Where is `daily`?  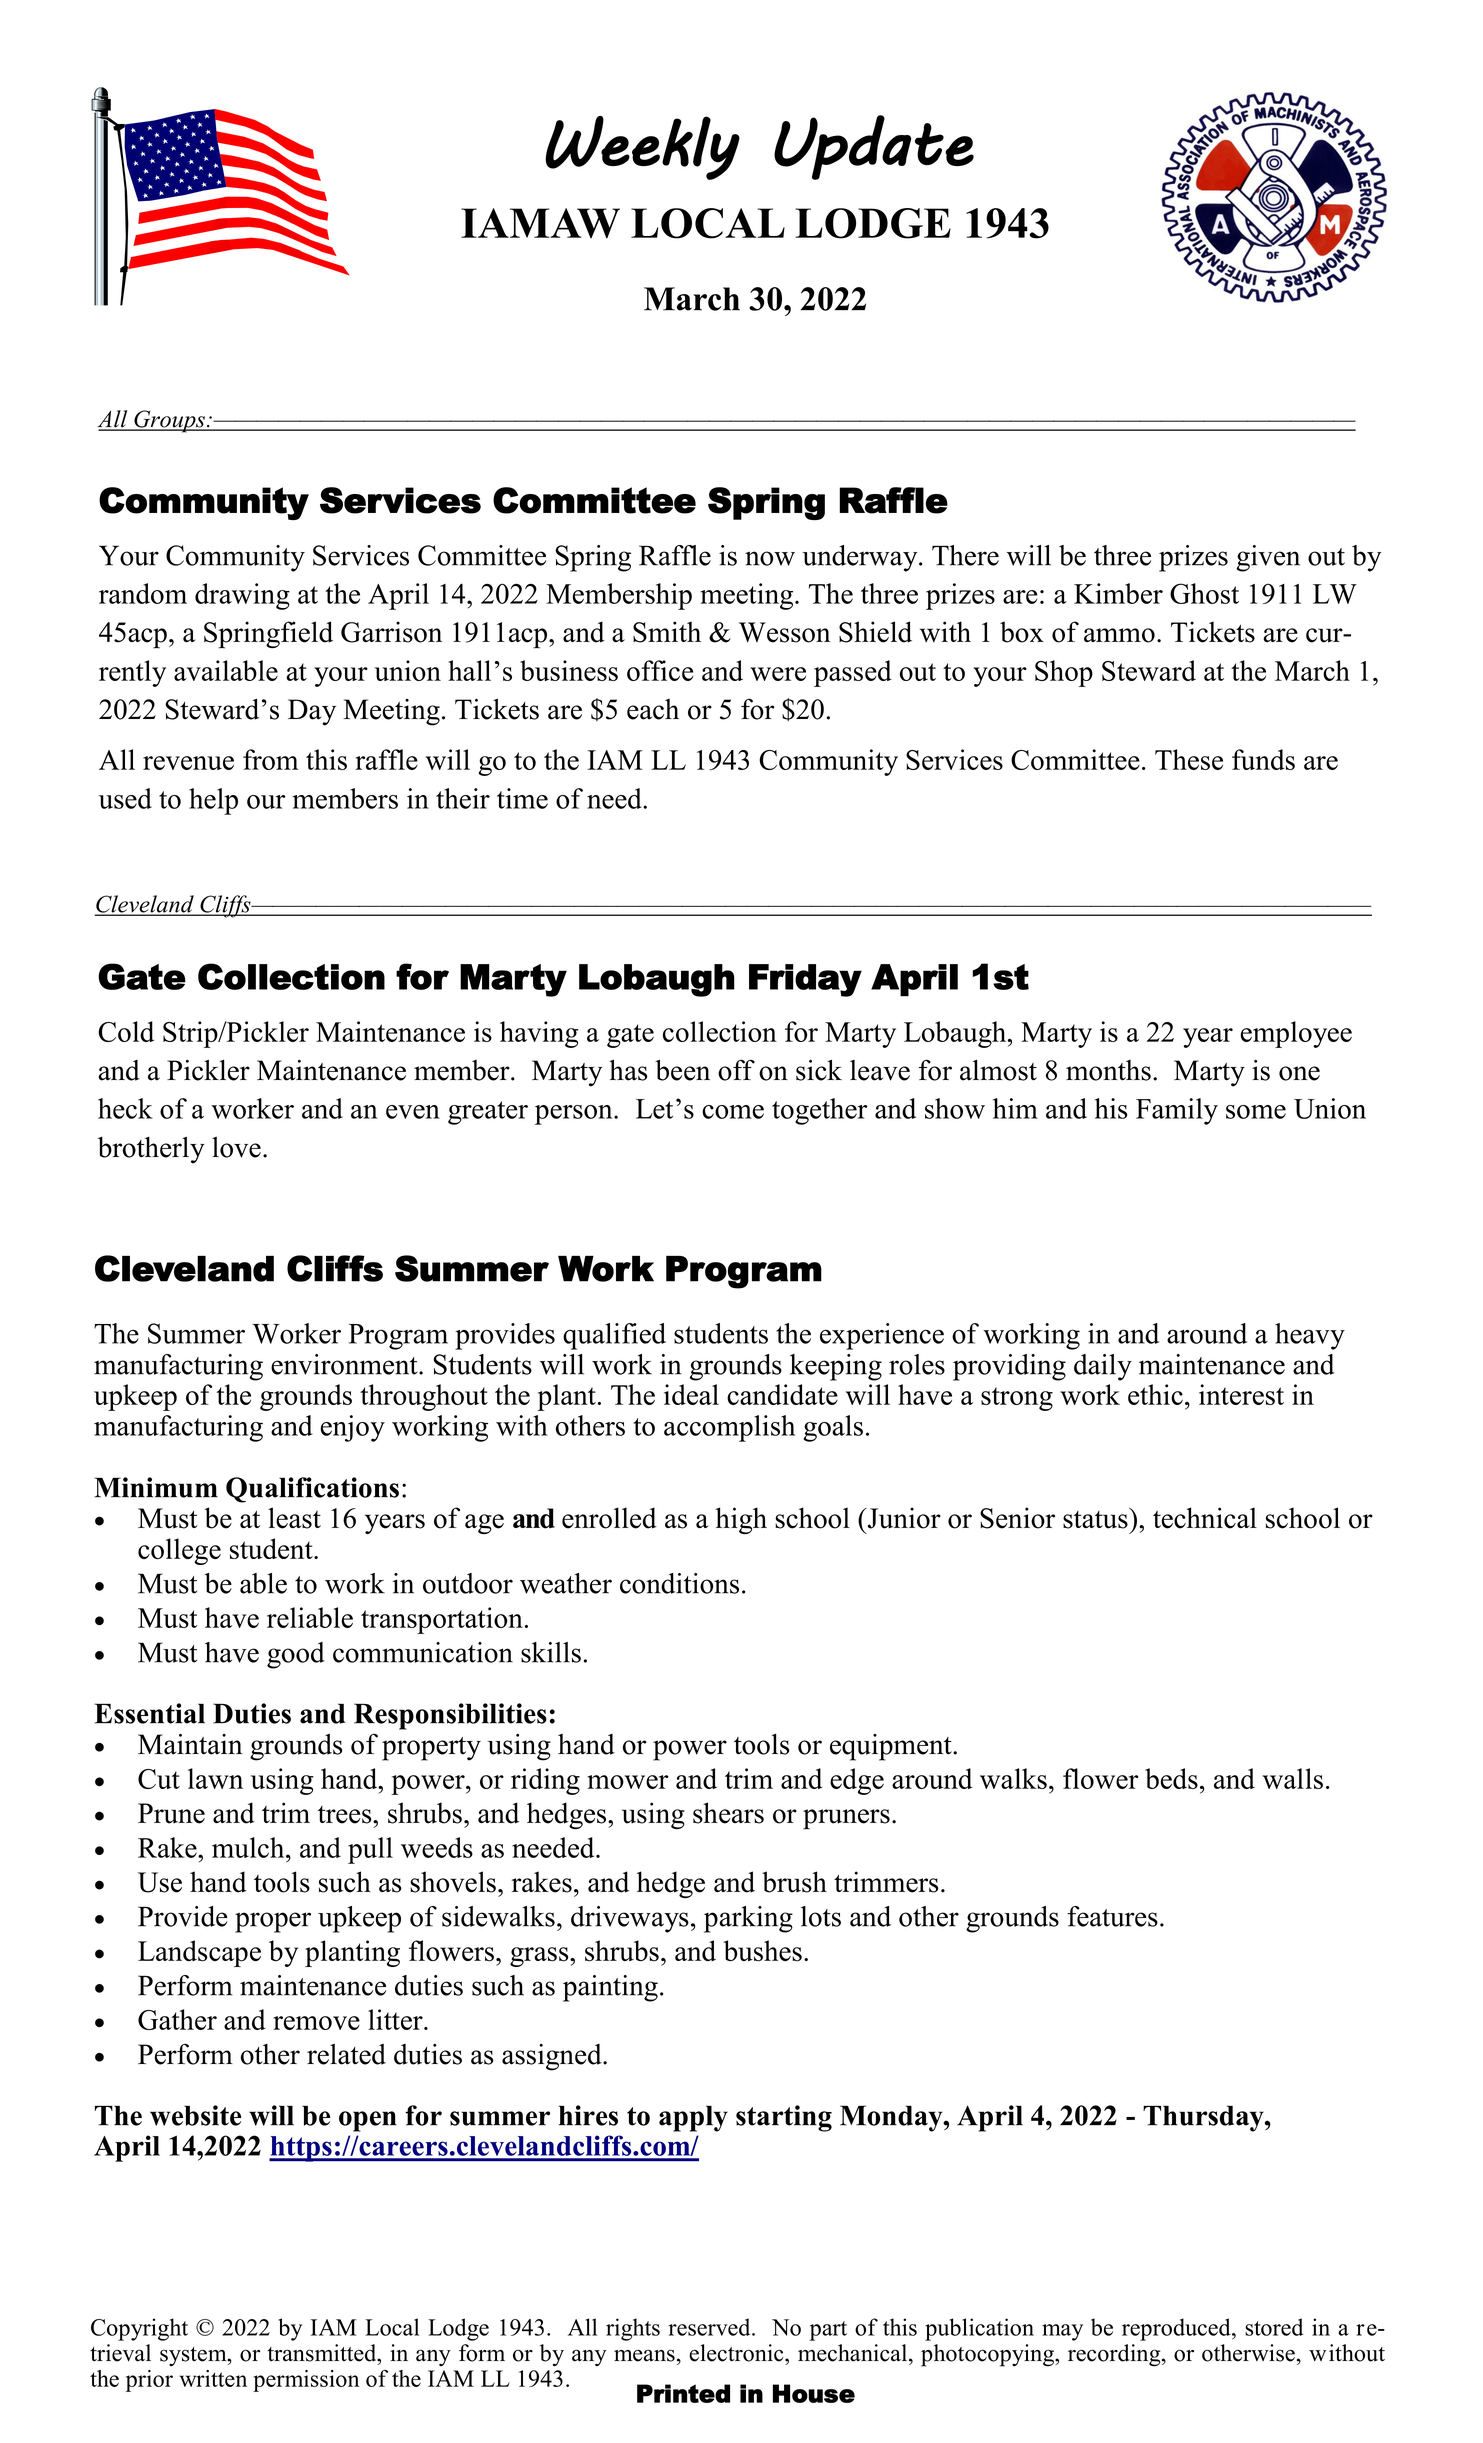
daily is located at coordinates (1103, 1367).
